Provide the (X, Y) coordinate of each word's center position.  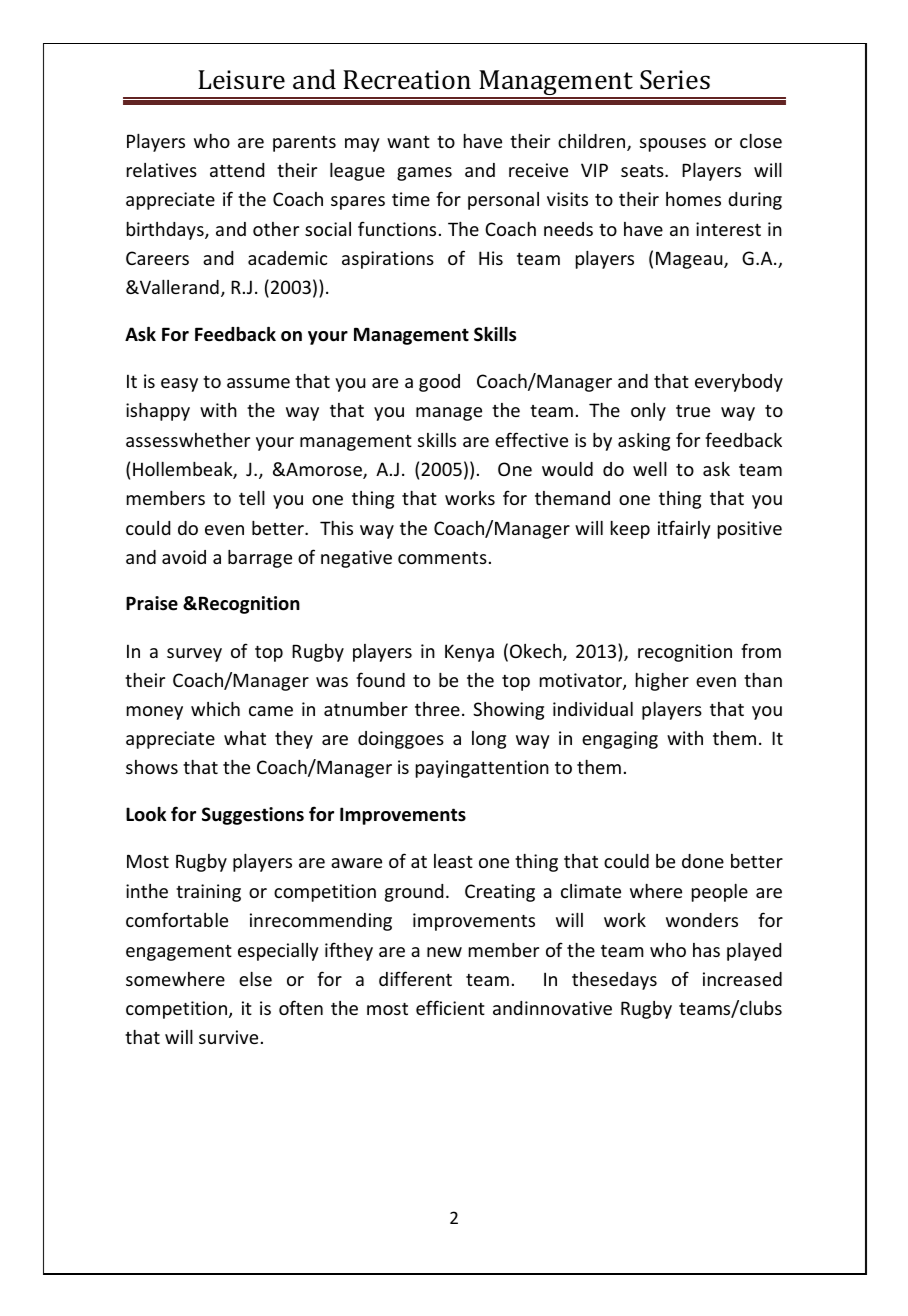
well (650, 469)
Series (675, 80)
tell (252, 498)
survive (228, 1037)
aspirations (388, 260)
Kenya (469, 653)
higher (662, 682)
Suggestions (253, 816)
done (703, 861)
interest (728, 229)
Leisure (241, 80)
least (453, 861)
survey (194, 655)
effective (531, 439)
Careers (157, 258)
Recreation (407, 80)
